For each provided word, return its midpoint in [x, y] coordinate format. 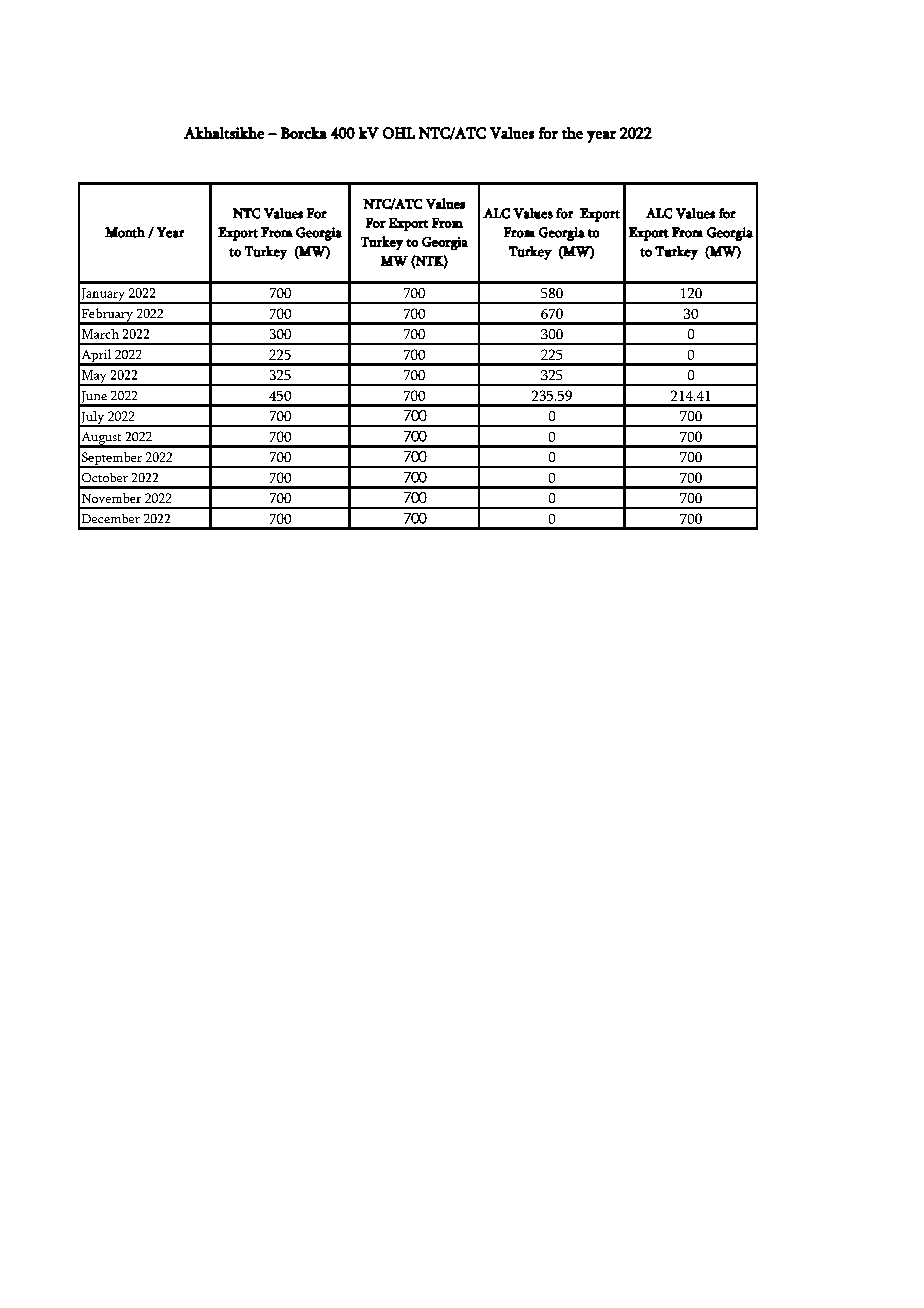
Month [125, 232]
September [112, 459]
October [105, 477]
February [107, 316]
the [572, 133]
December [111, 518]
